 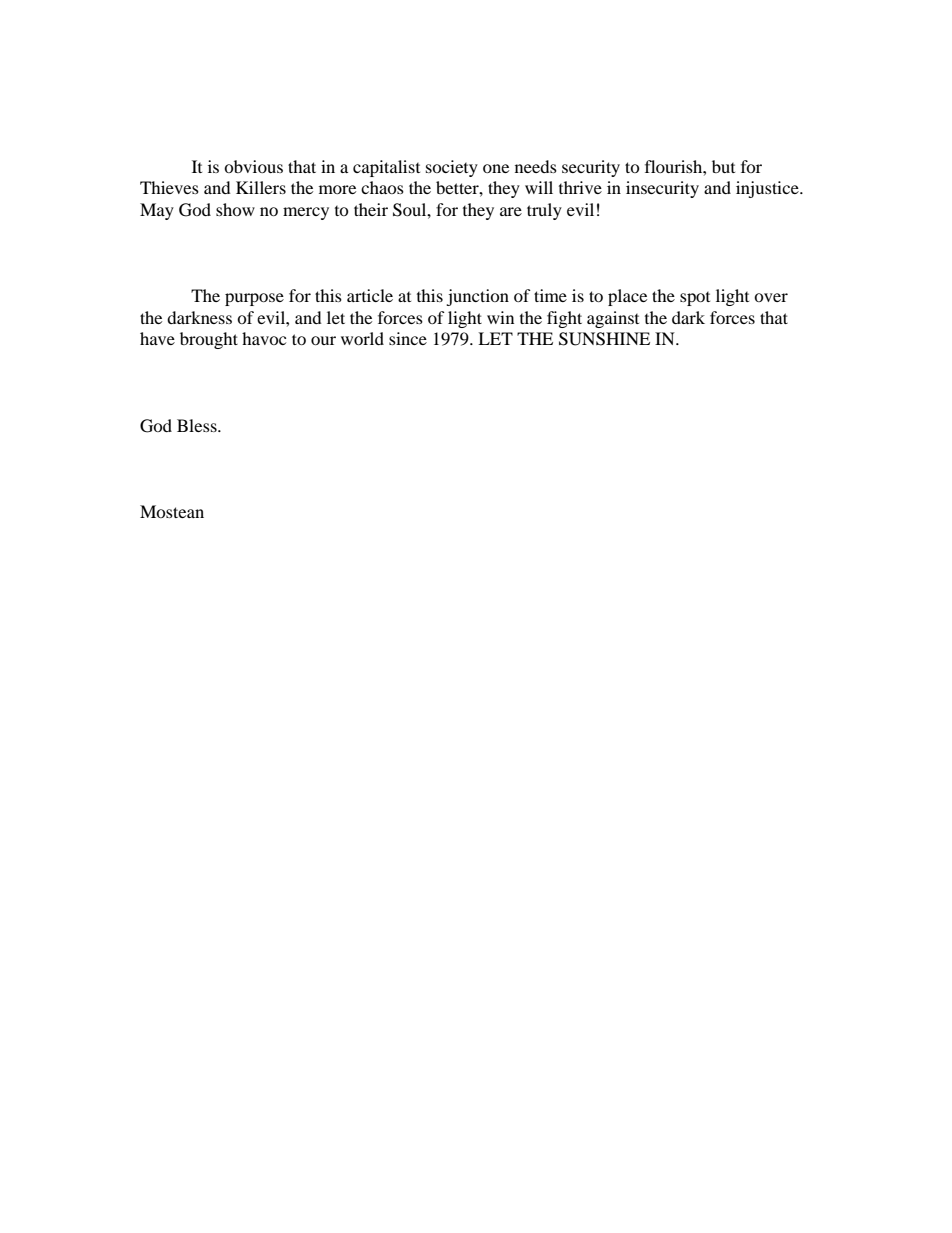 What do you see at coordinates (198, 425) in the document?
I see `Bless` at bounding box center [198, 425].
